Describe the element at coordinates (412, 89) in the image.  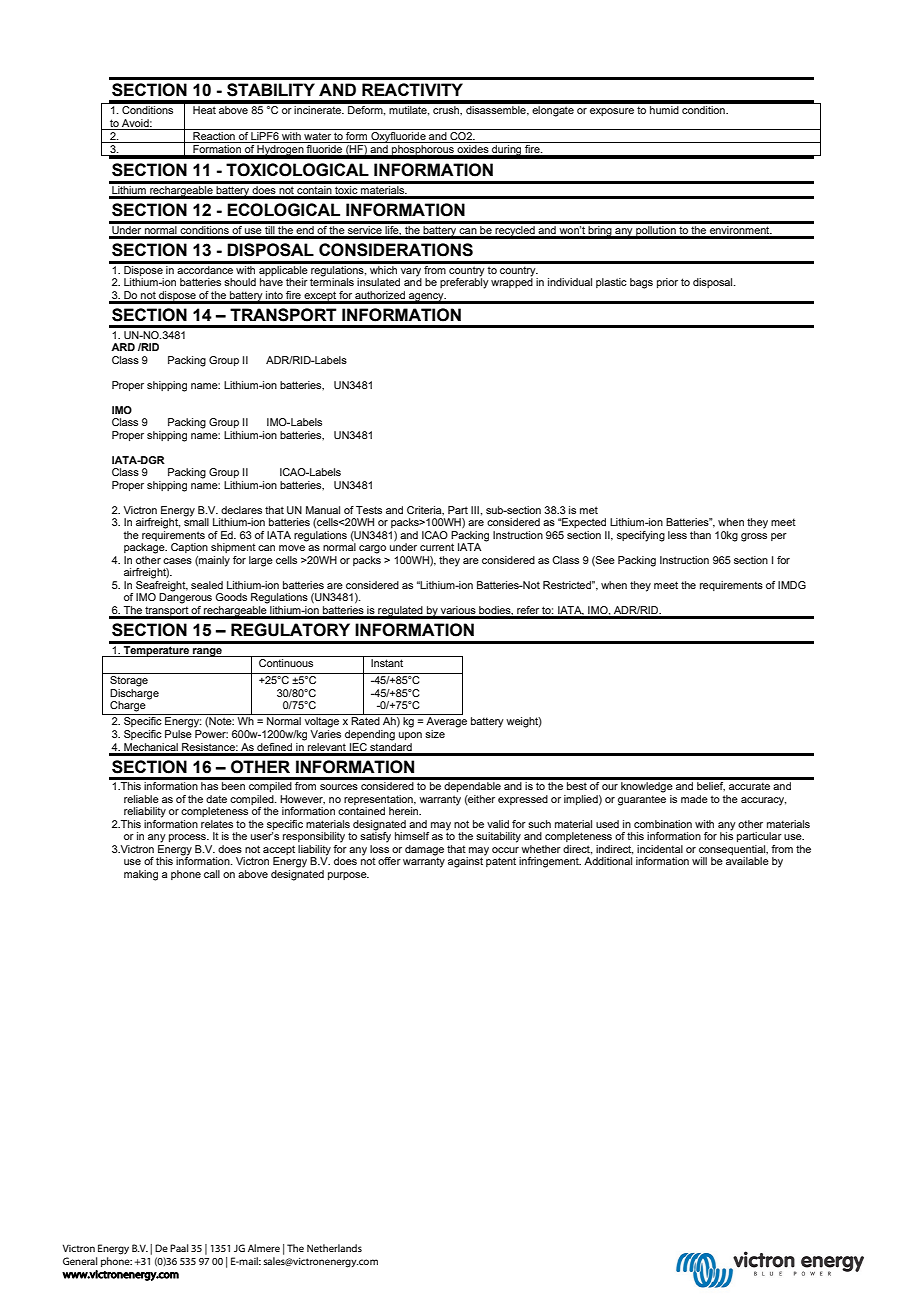
I see `REACTIVITY` at that location.
